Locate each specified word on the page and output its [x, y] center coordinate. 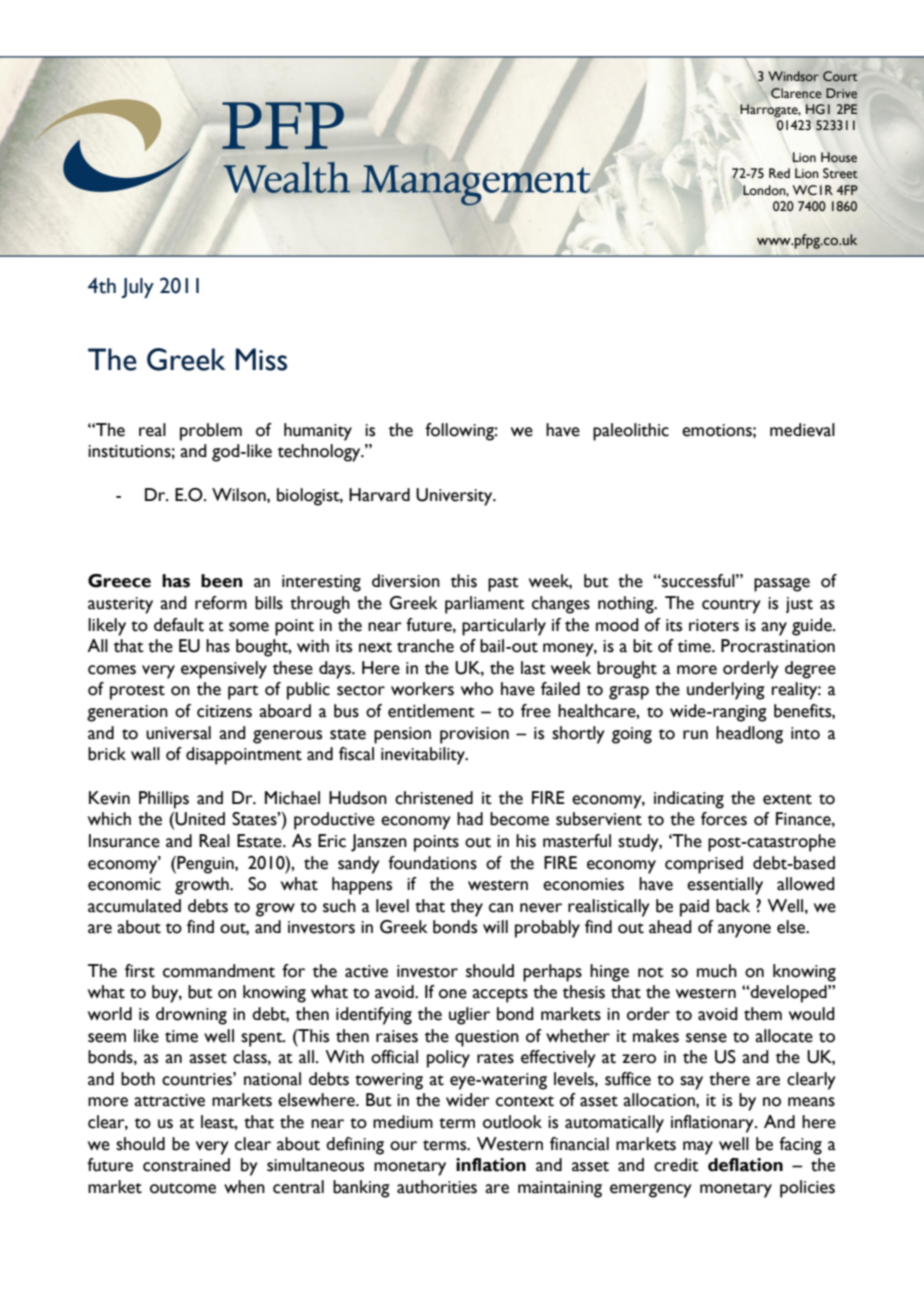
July [137, 288]
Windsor [793, 76]
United [199, 819]
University [455, 497]
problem [211, 432]
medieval [802, 430]
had [470, 819]
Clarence [796, 93]
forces [724, 819]
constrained [186, 1165]
